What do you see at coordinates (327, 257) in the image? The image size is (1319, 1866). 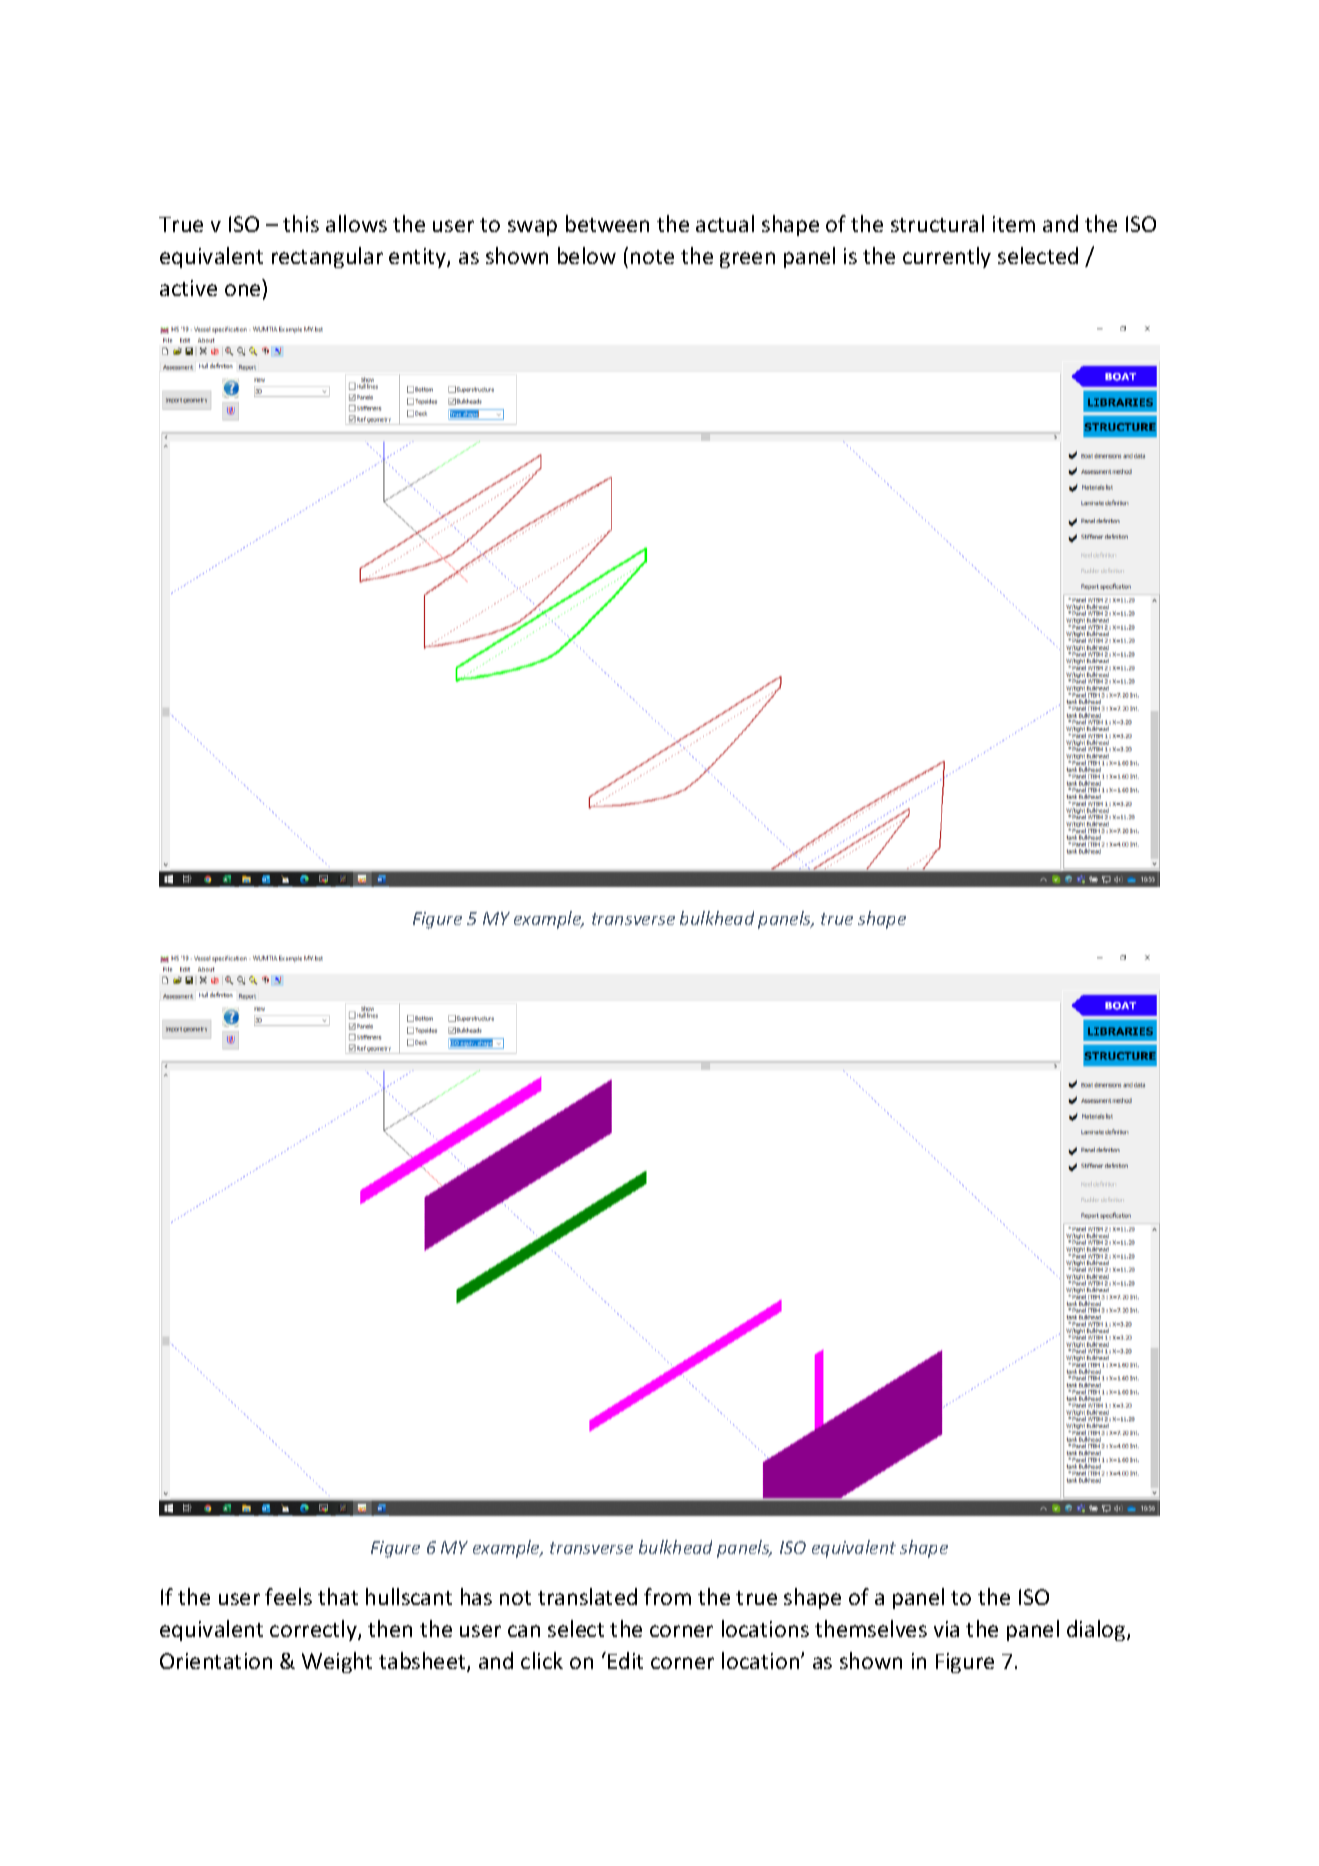 I see `rectangular` at bounding box center [327, 257].
